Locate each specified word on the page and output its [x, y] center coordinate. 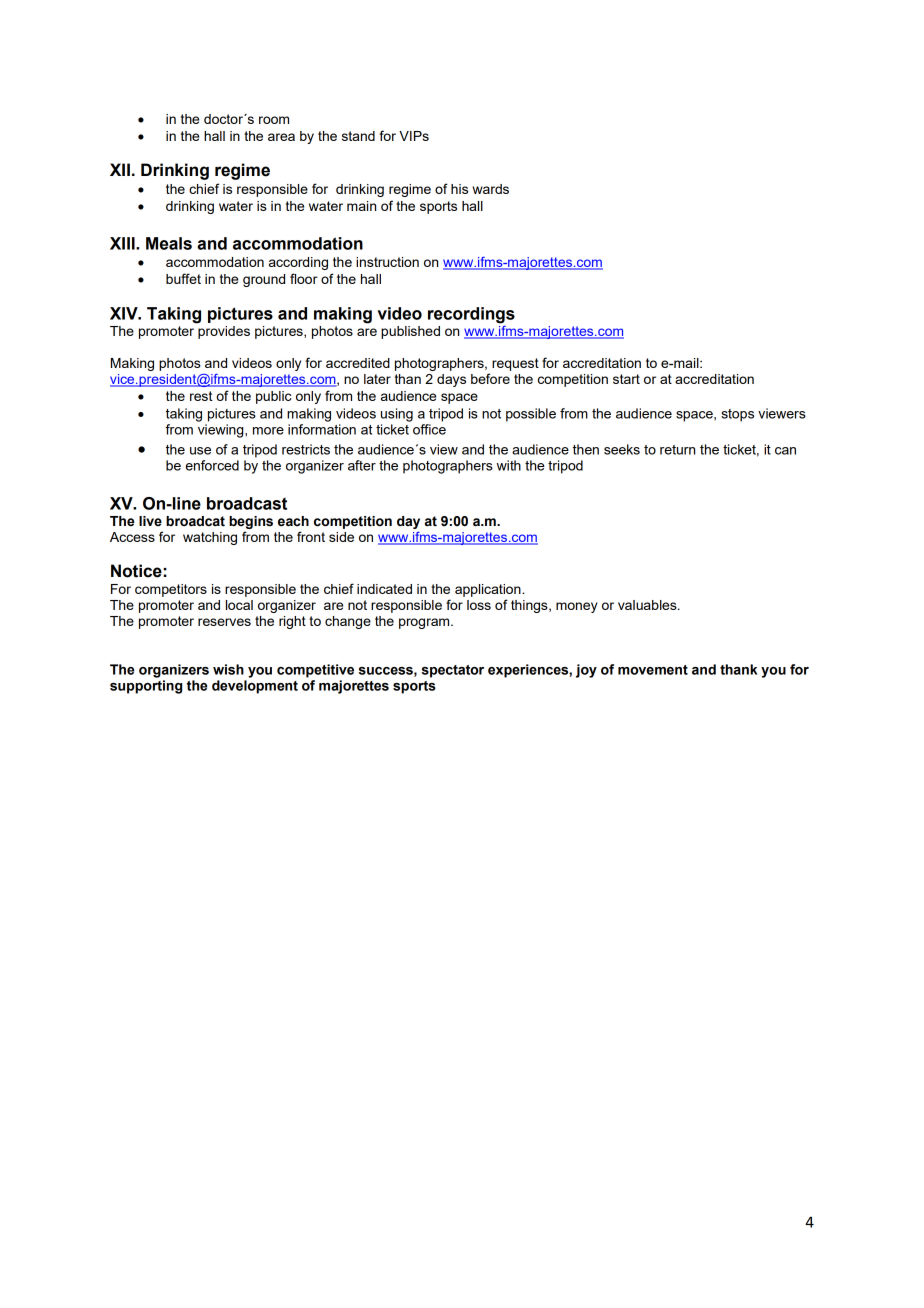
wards [490, 189]
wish [228, 669]
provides [223, 331]
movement [653, 670]
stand [358, 136]
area [281, 137]
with [509, 465]
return [677, 450]
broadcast [247, 503]
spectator [453, 671]
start [626, 379]
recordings [471, 315]
